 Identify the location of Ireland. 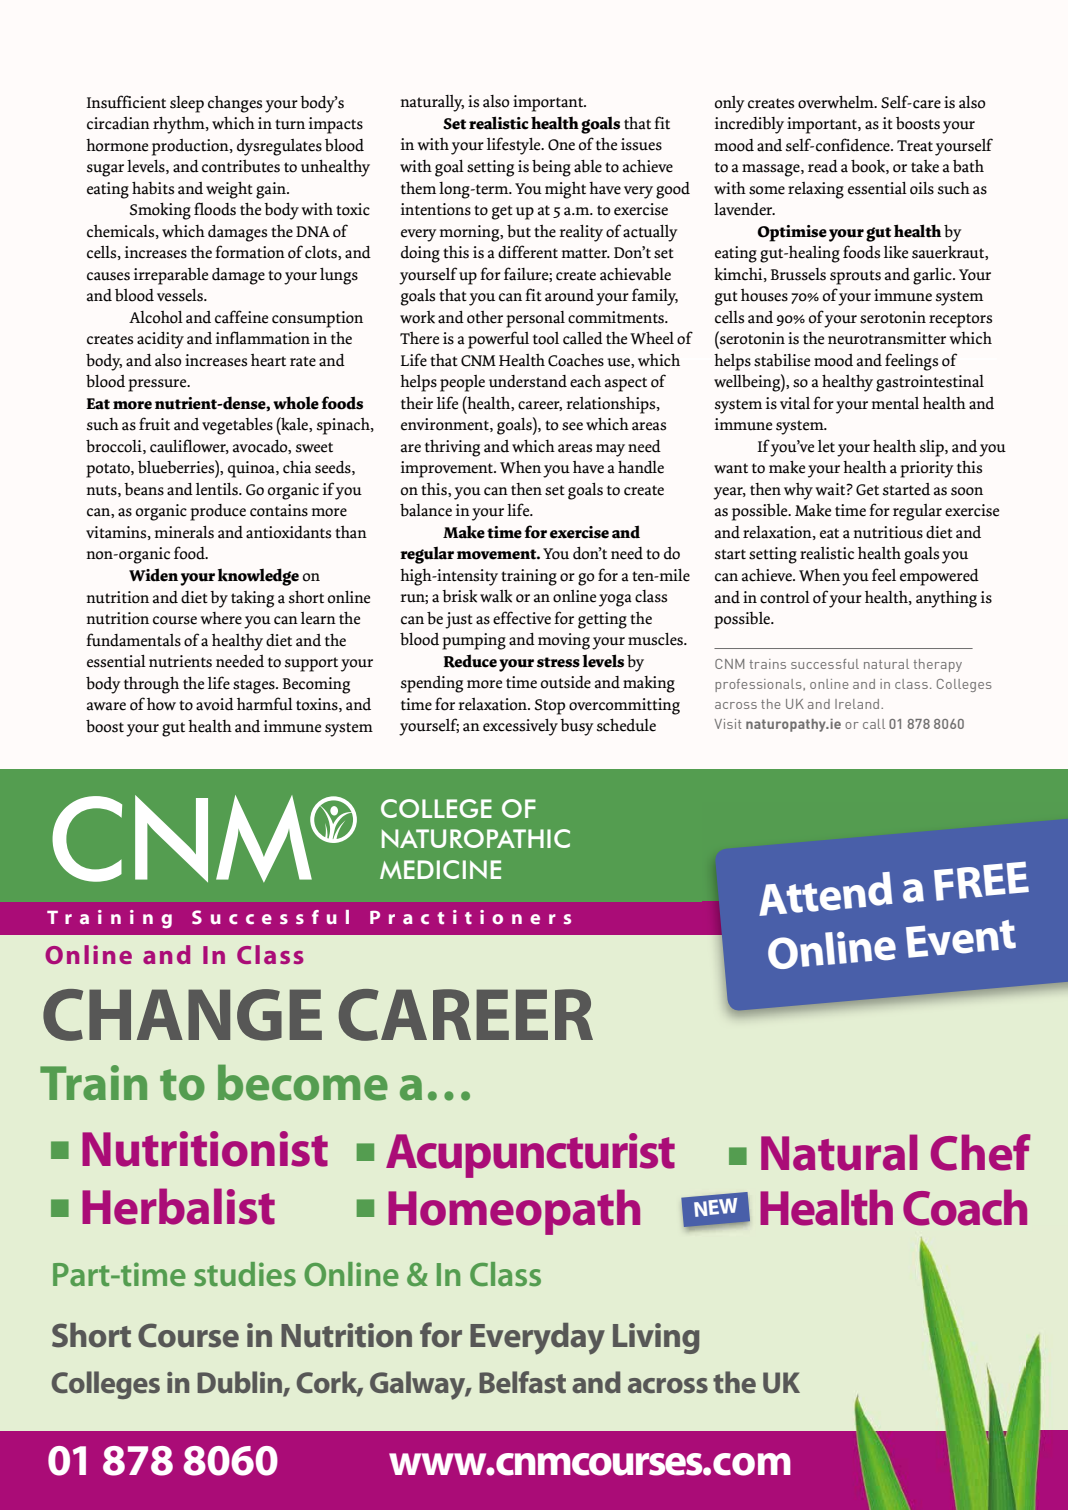
(858, 704).
